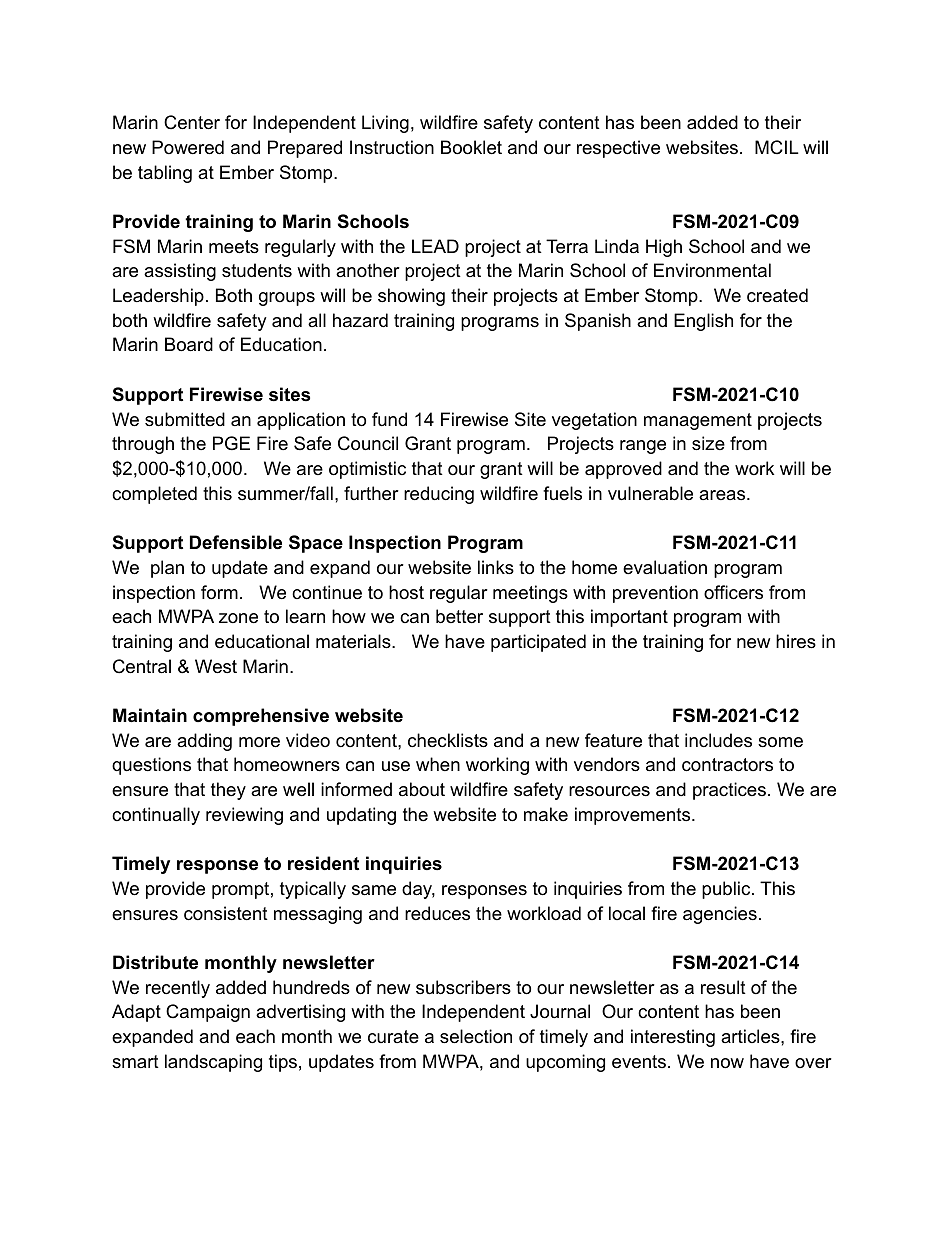 This screenshot has height=1233, width=952. Describe the element at coordinates (459, 616) in the screenshot. I see `better` at that location.
